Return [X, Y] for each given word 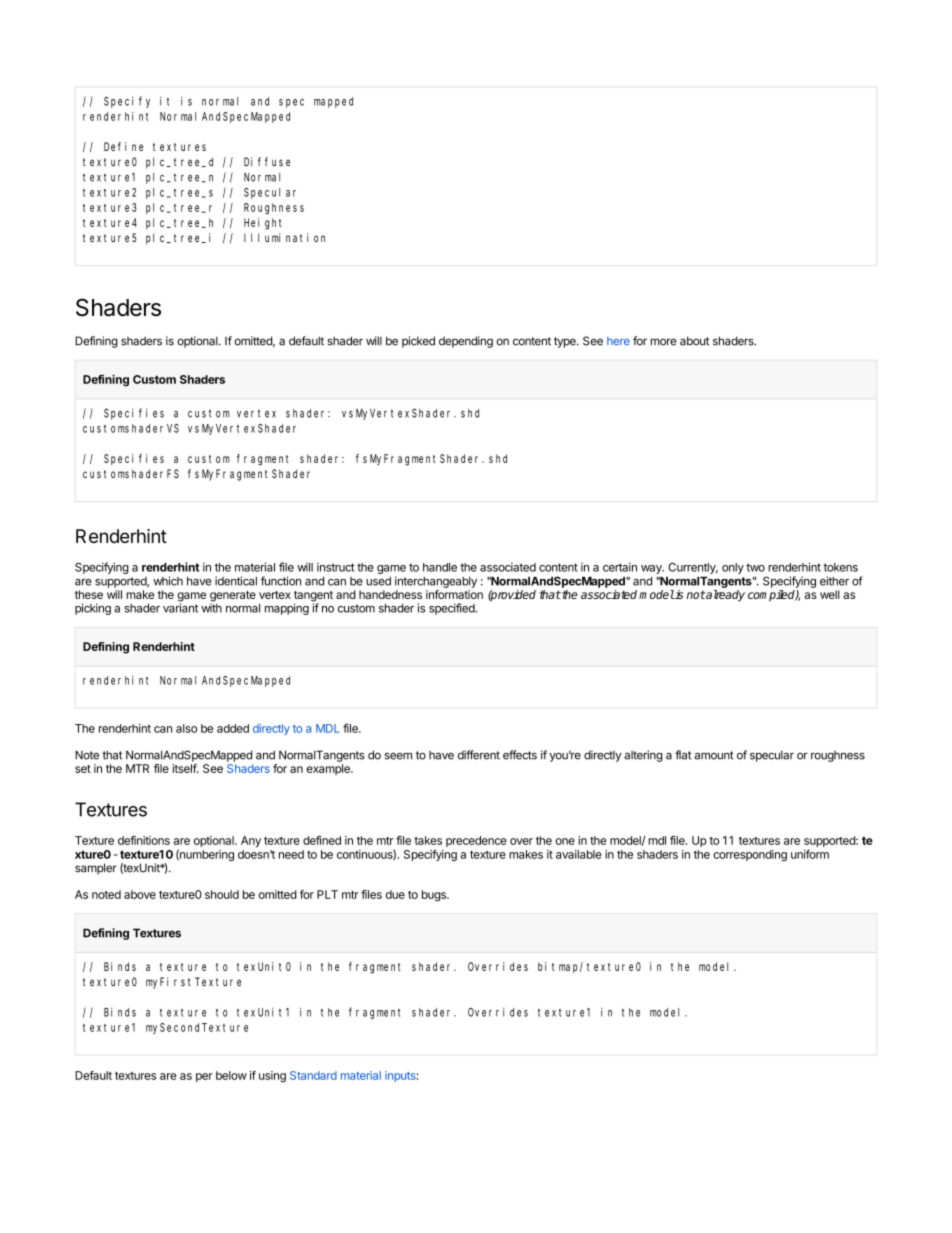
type [566, 342]
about [694, 341]
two [755, 567]
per [204, 1077]
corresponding [750, 855]
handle [440, 567]
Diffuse [267, 162]
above [140, 894]
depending [466, 342]
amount [714, 755]
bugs [435, 896]
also [186, 728]
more [664, 342]
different [479, 755]
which [168, 581]
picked [418, 342]
